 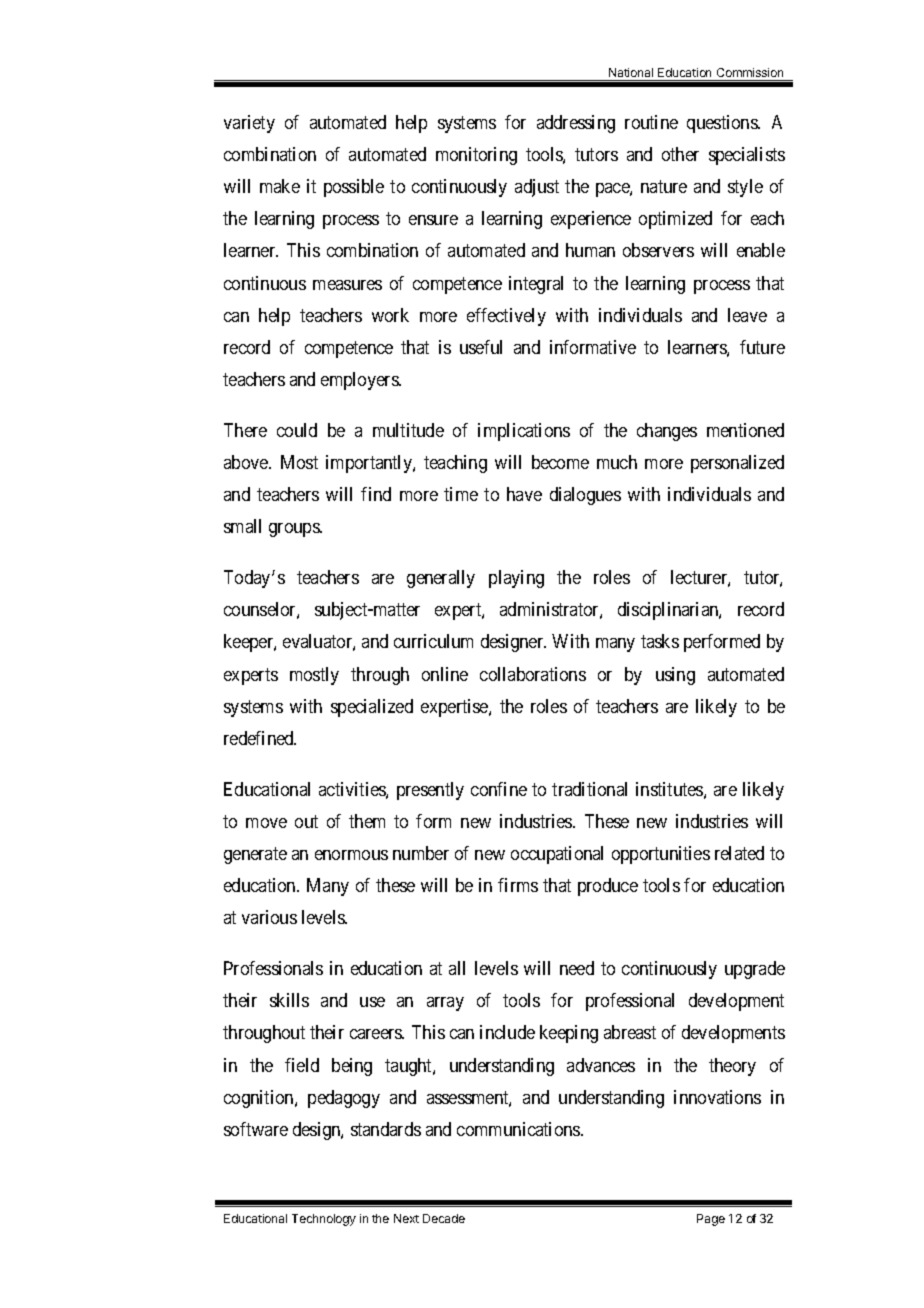 What do you see at coordinates (524, 494) in the document?
I see `have` at bounding box center [524, 494].
